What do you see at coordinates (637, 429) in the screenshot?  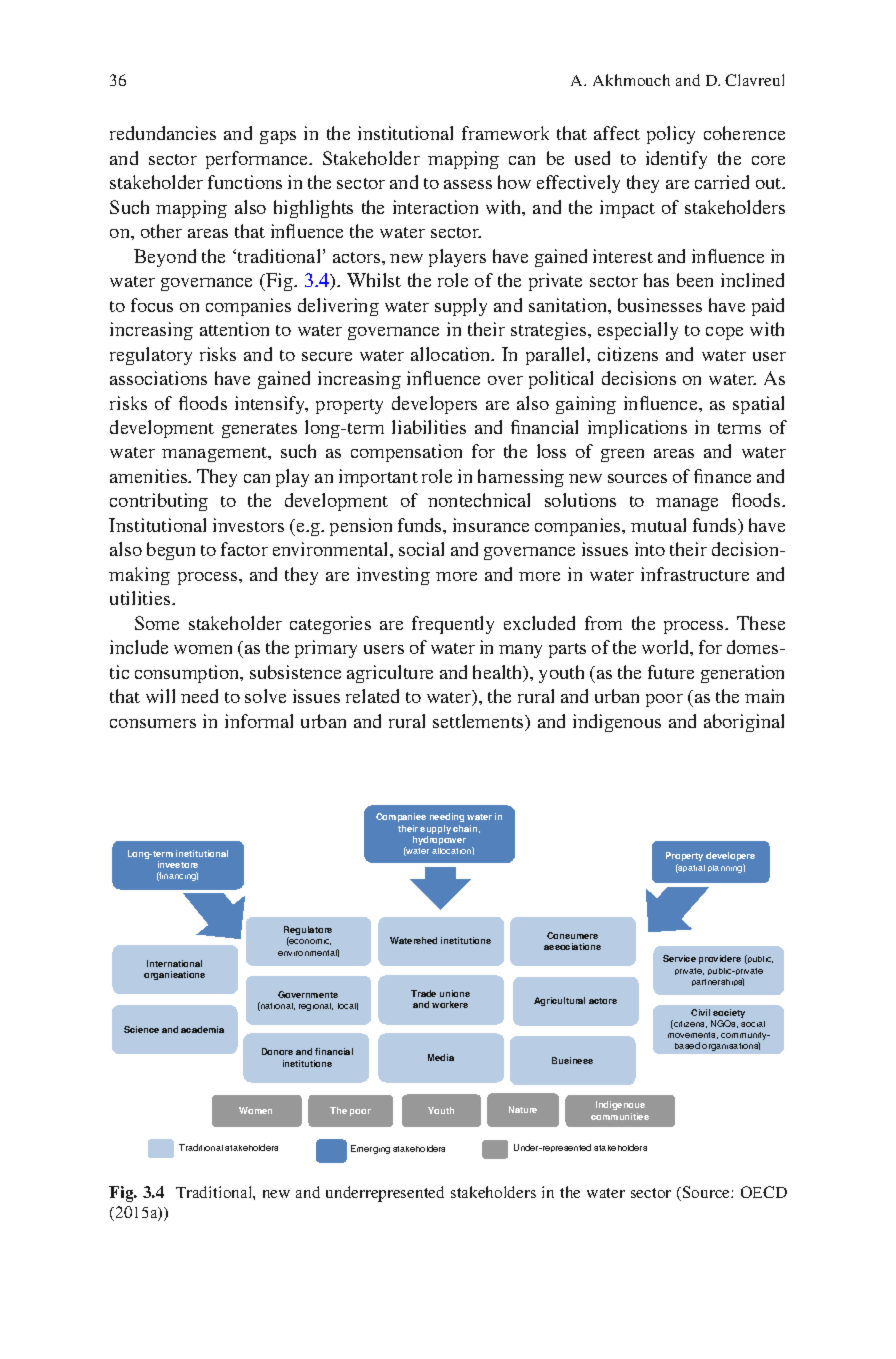 I see `implications` at bounding box center [637, 429].
